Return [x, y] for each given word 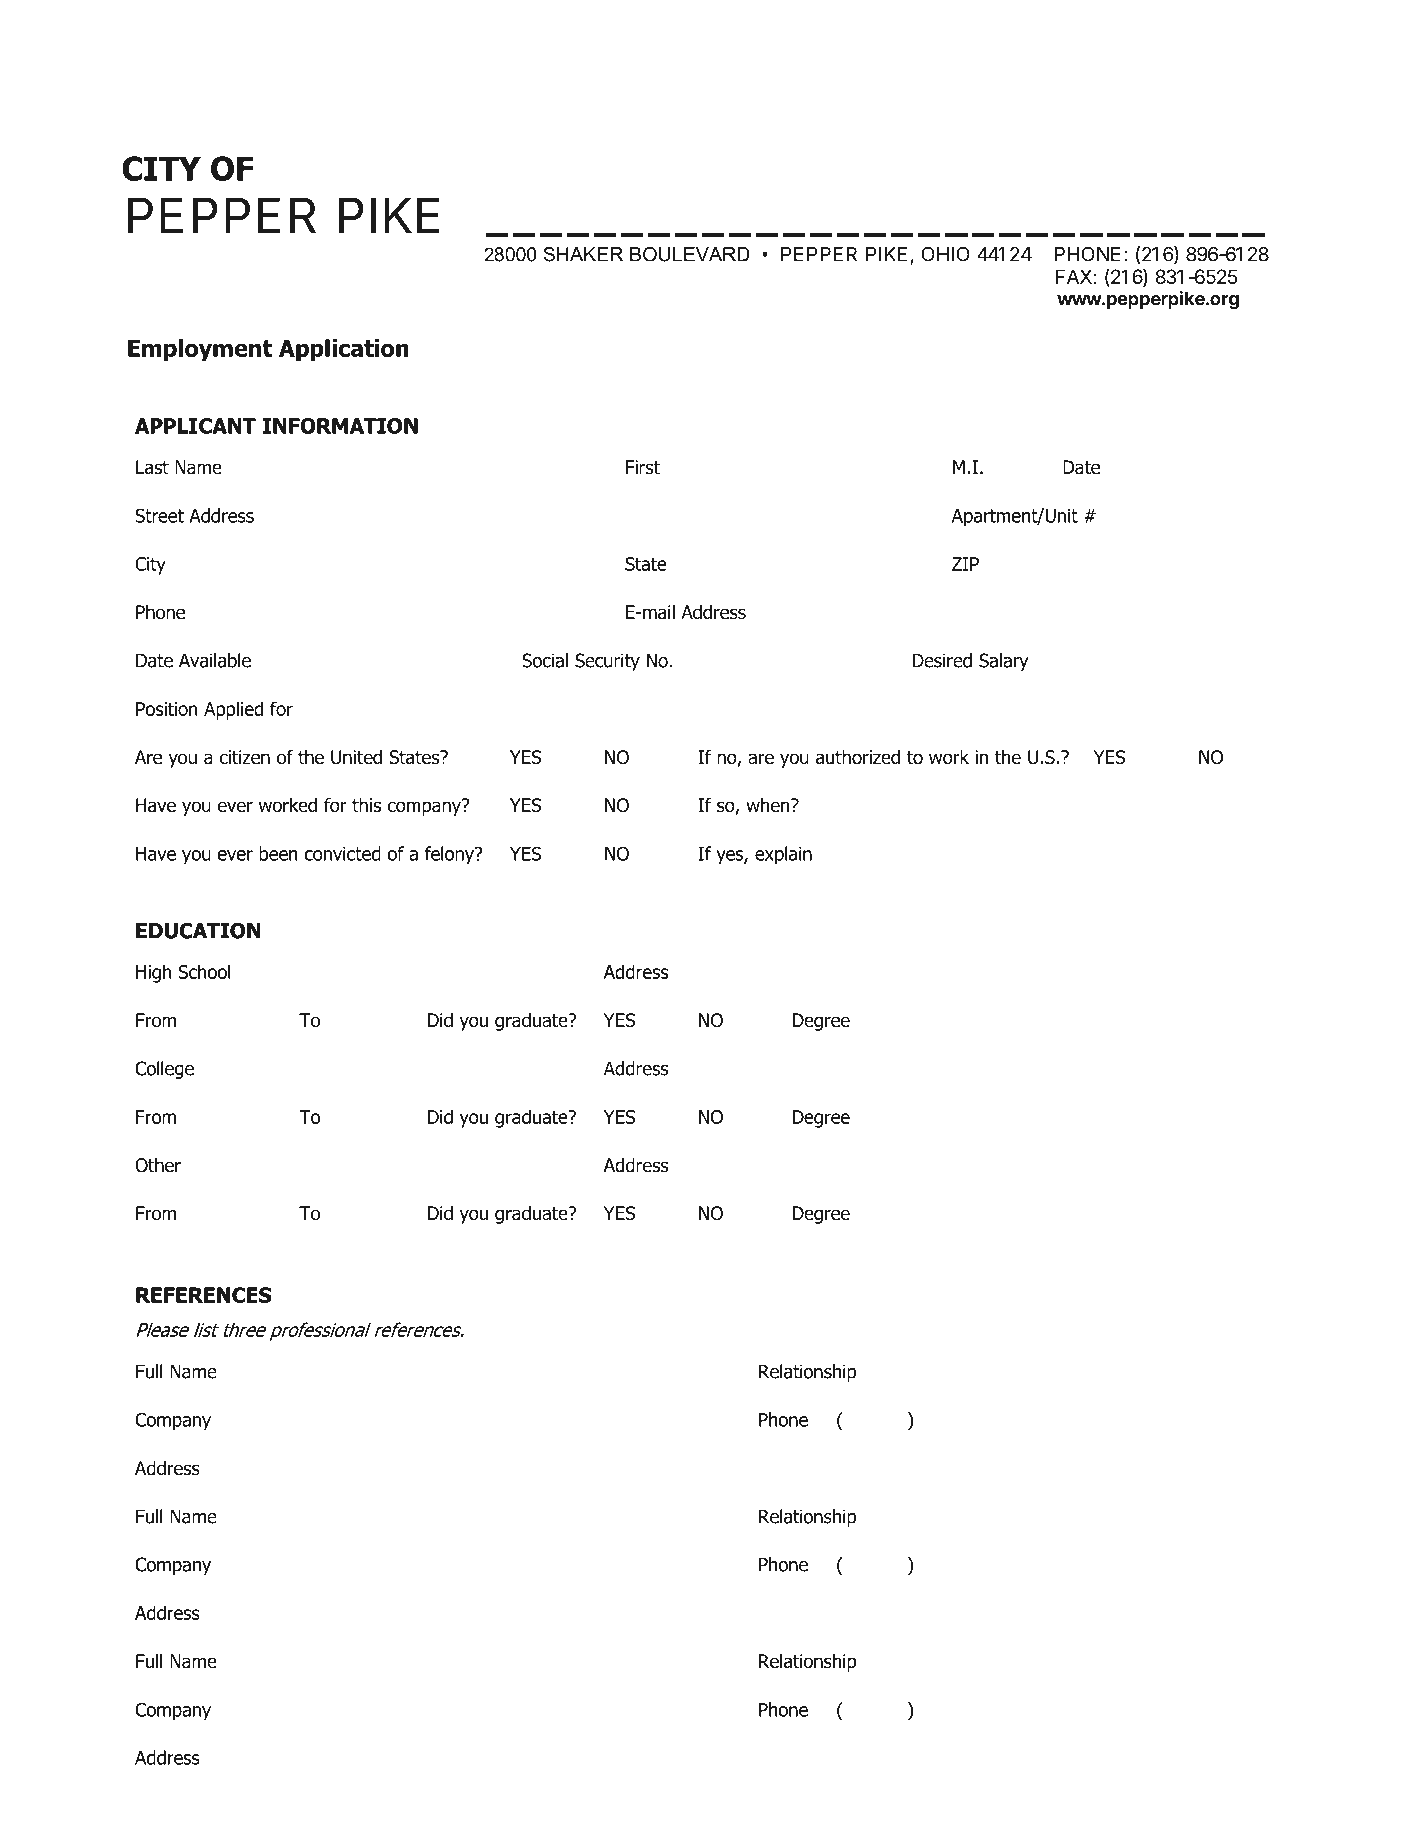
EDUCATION [198, 931]
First [643, 467]
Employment [200, 350]
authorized [858, 757]
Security [607, 662]
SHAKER [583, 254]
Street [159, 515]
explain [783, 855]
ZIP [965, 564]
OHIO [945, 254]
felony [450, 855]
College [164, 1070]
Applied [233, 710]
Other [158, 1165]
